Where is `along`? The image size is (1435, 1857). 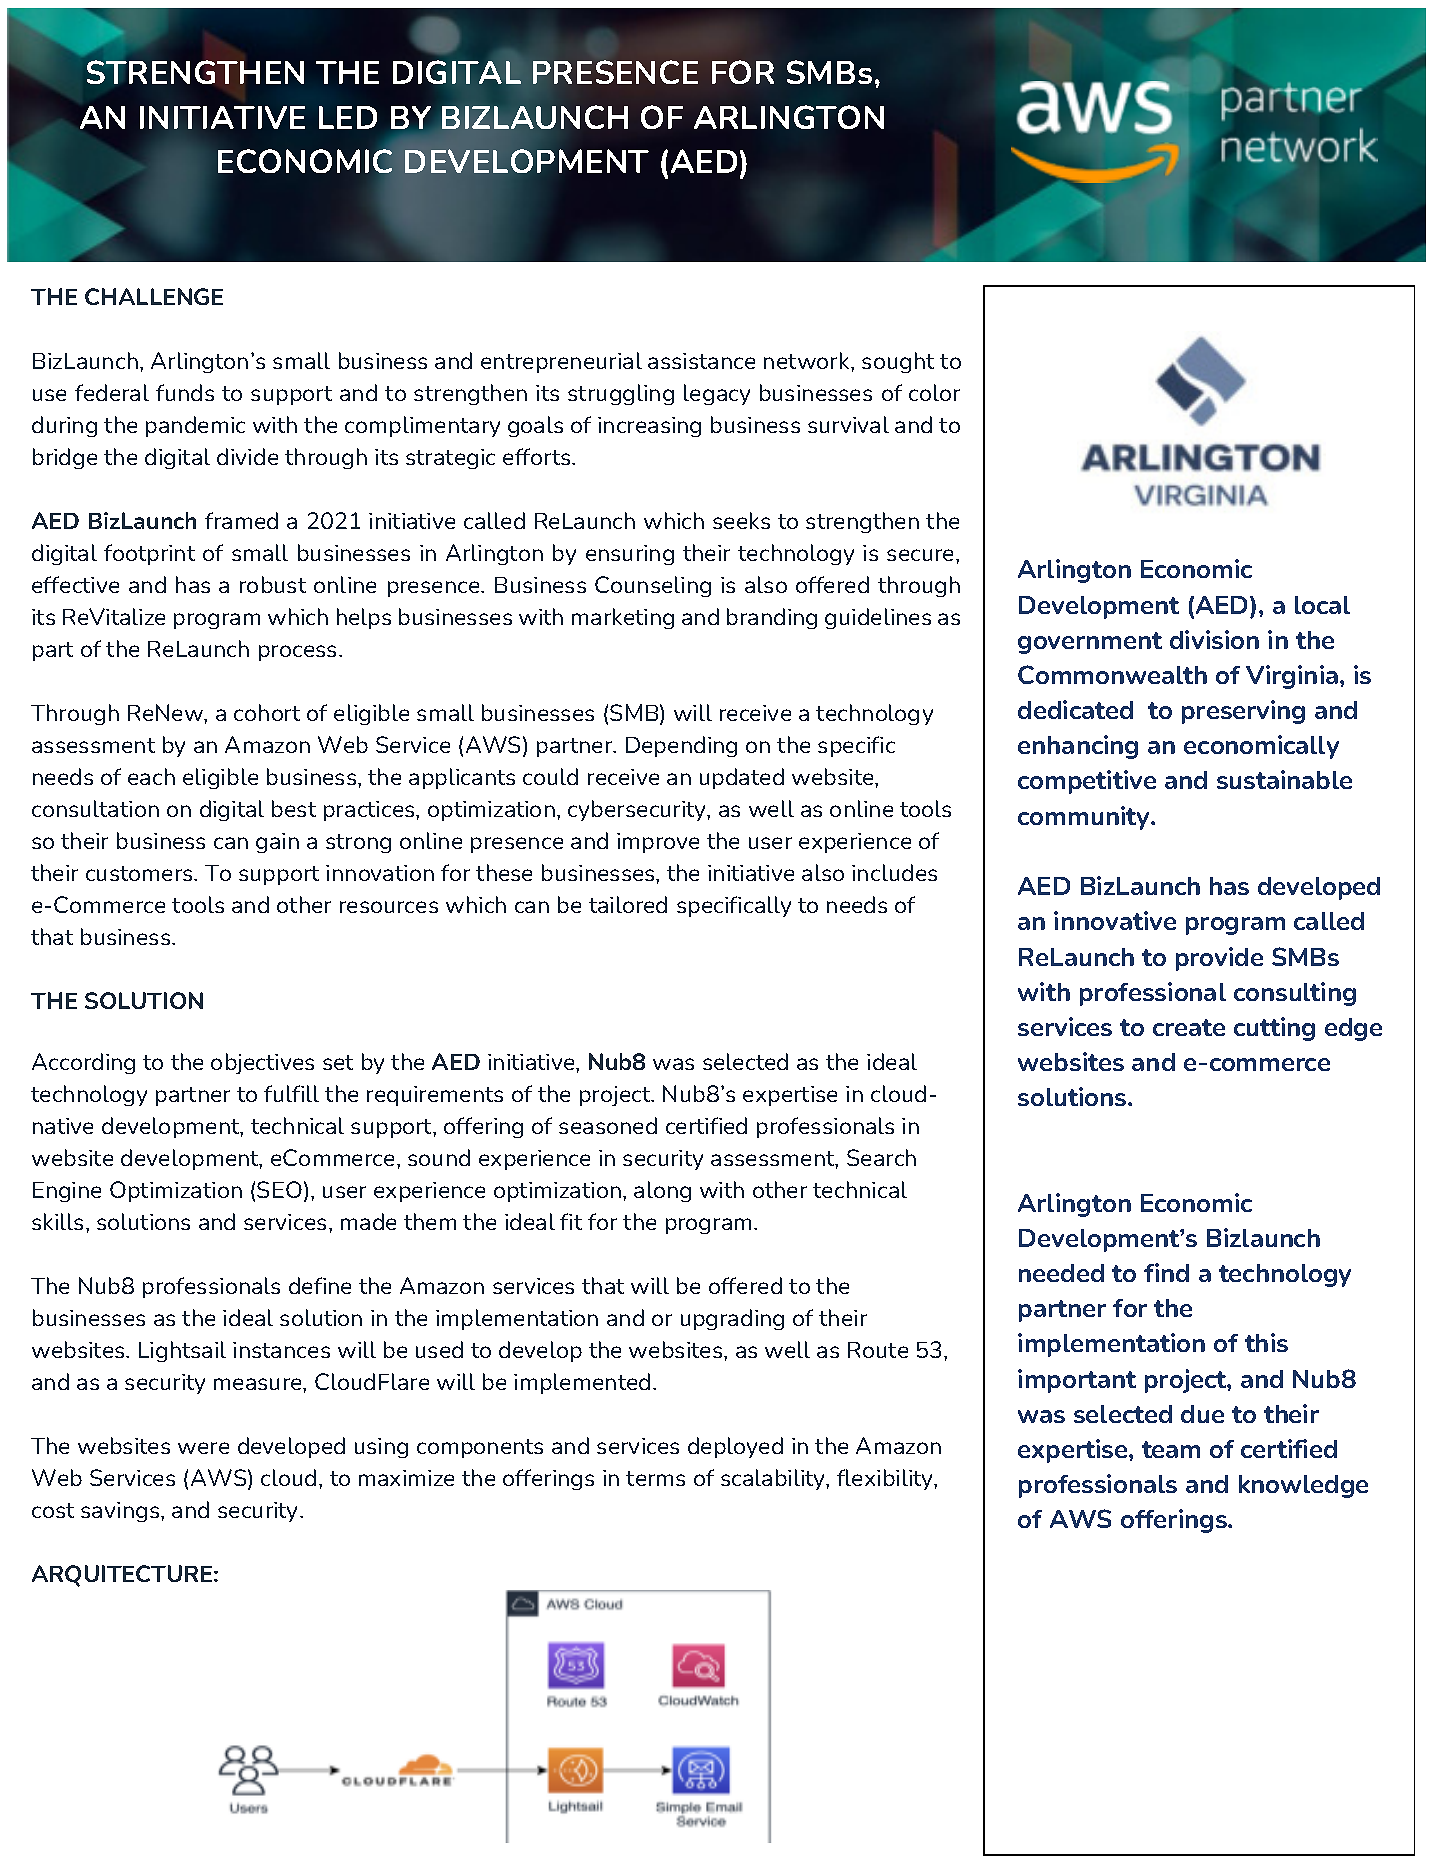
along is located at coordinates (662, 1191).
